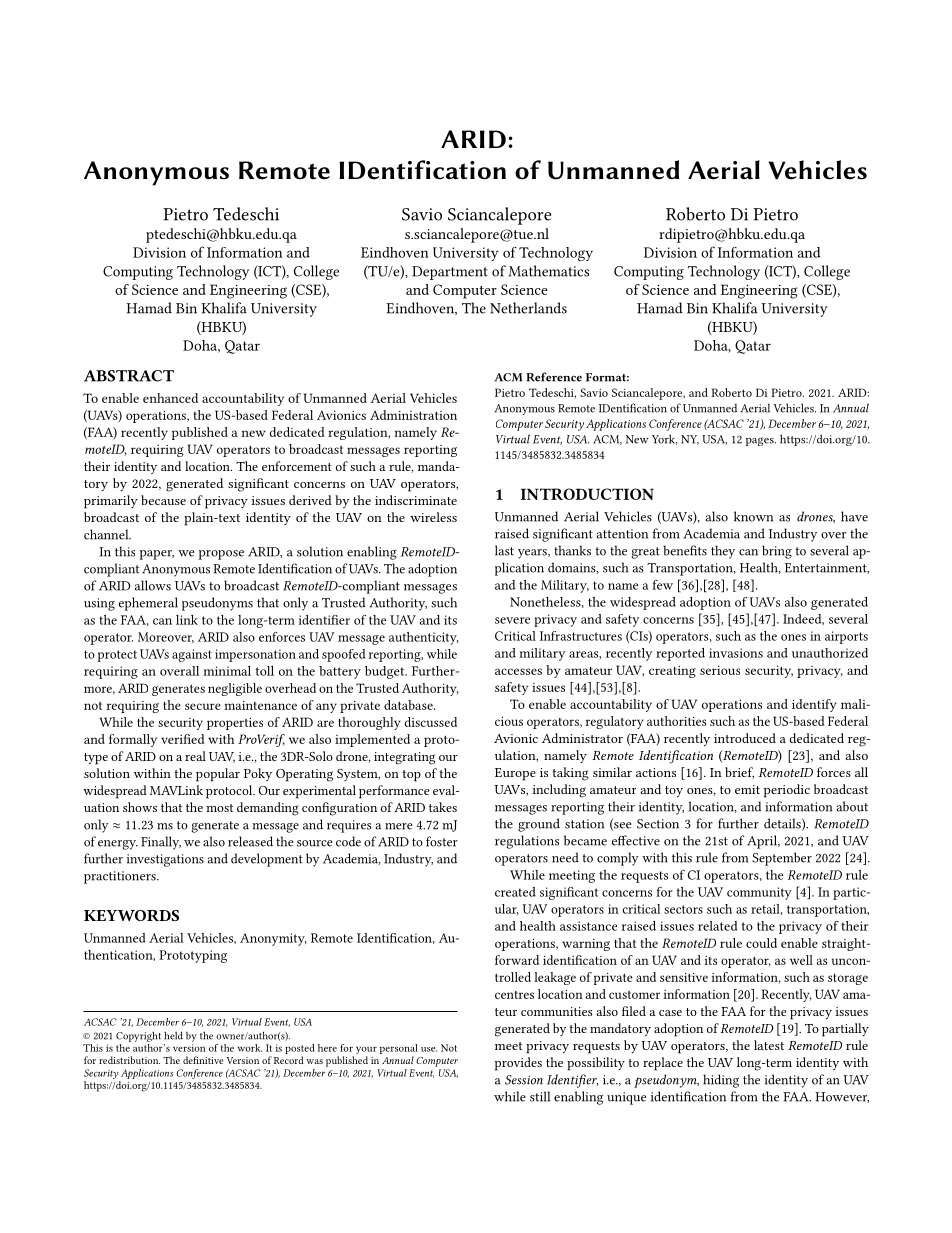 Image resolution: width=952 pixels, height=1233 pixels. What do you see at coordinates (153, 585) in the screenshot?
I see `allows` at bounding box center [153, 585].
